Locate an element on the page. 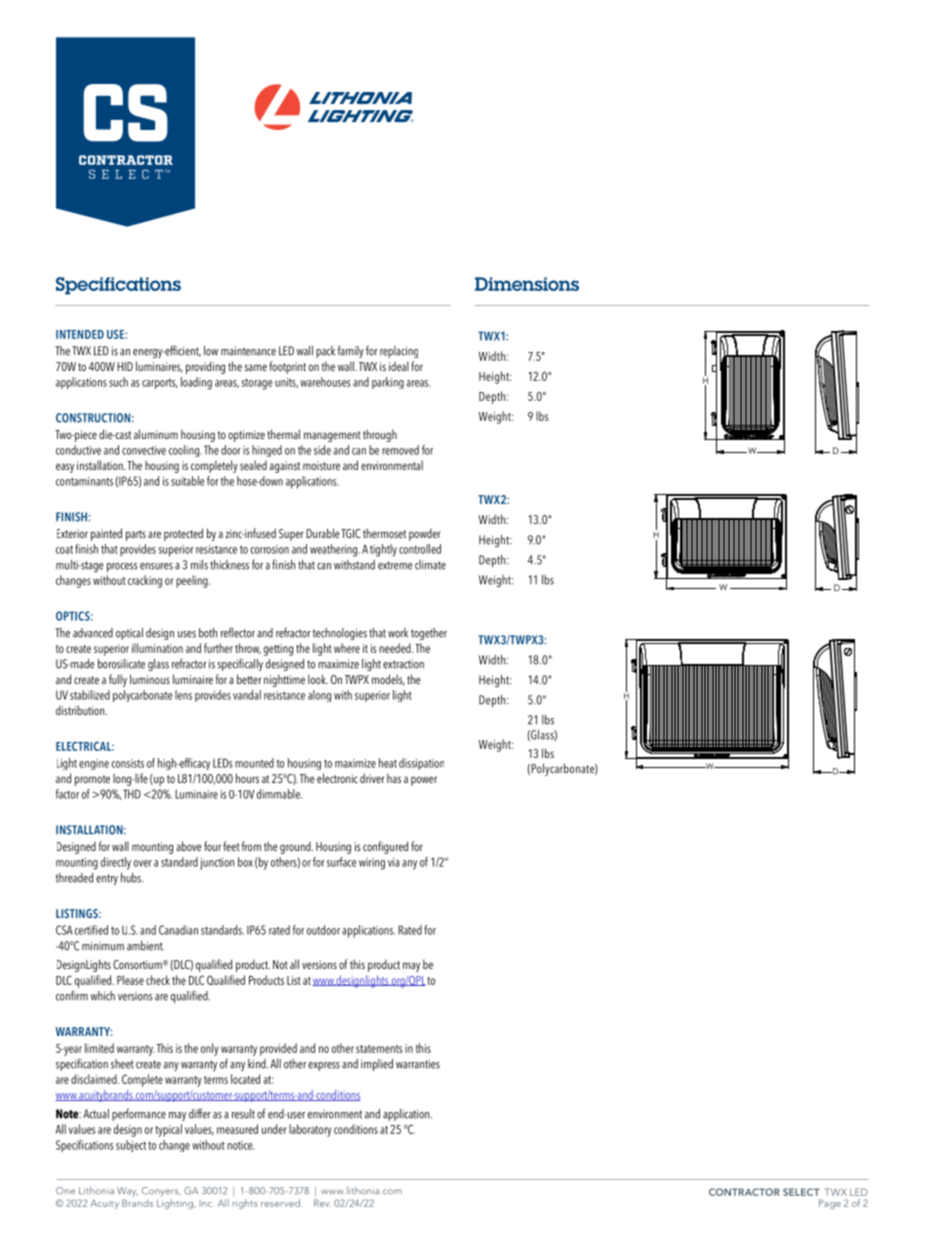  Dimensions is located at coordinates (527, 284).
